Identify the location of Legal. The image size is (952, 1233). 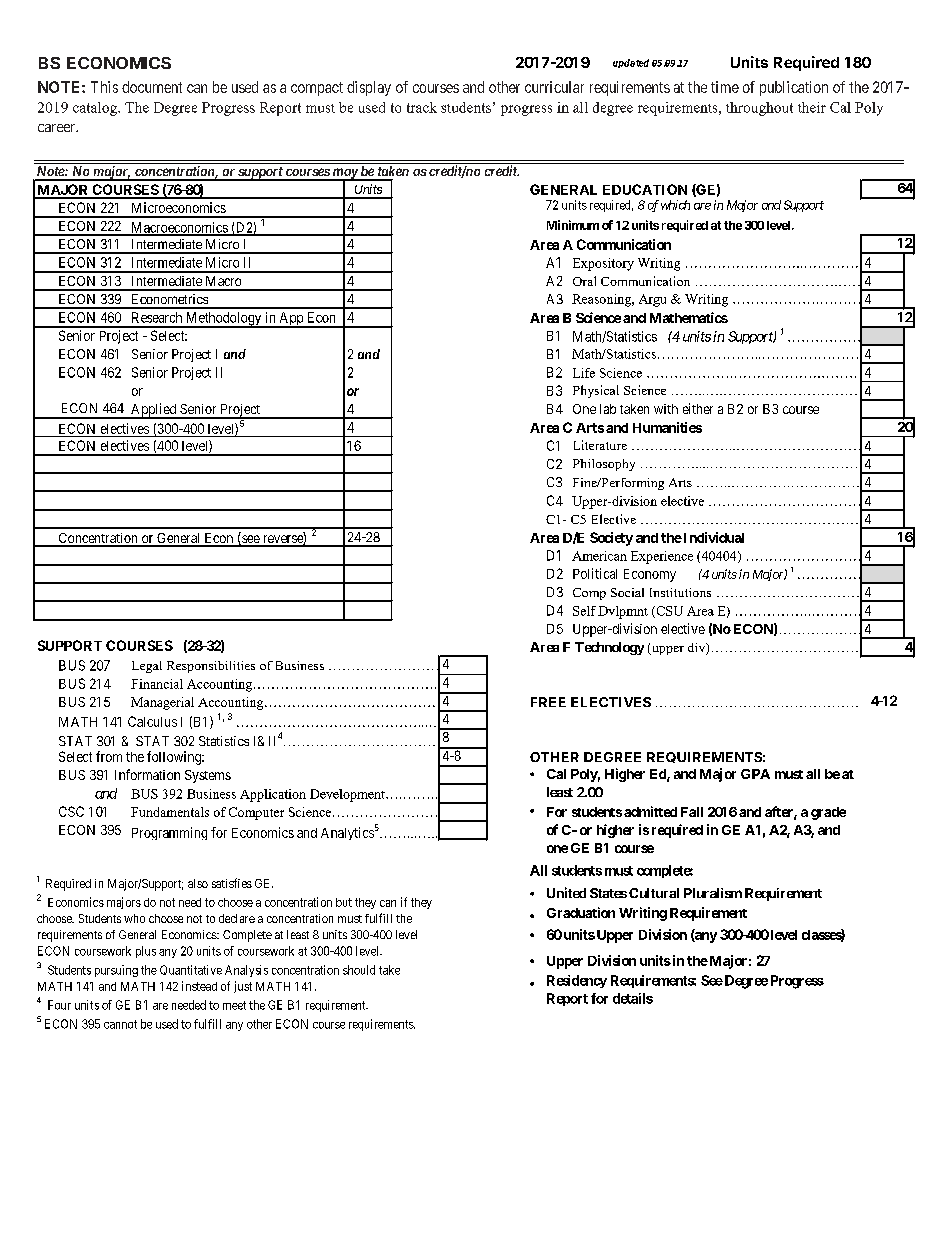
(147, 667).
